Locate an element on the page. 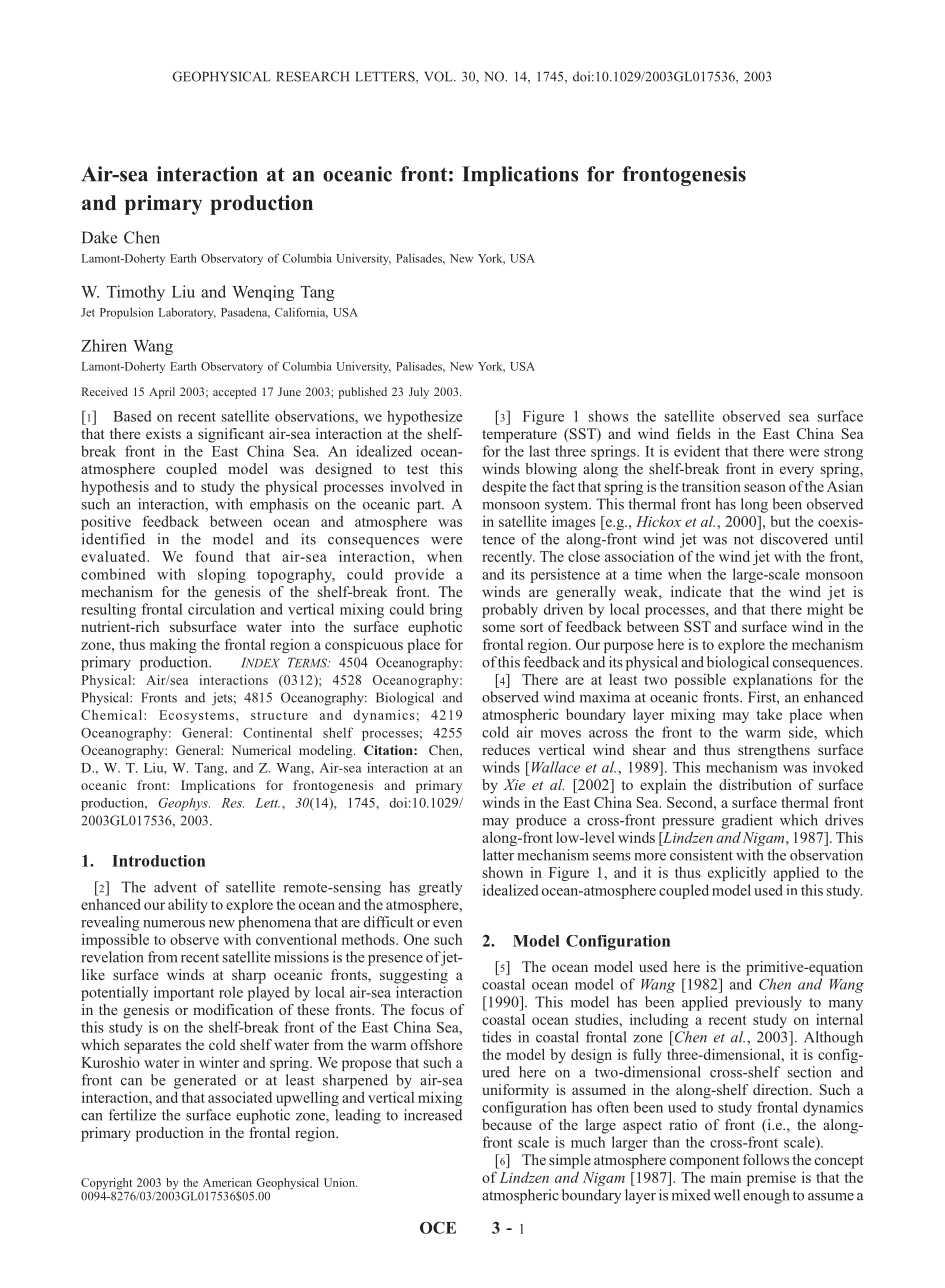 The height and width of the page is (1288, 945). because is located at coordinates (507, 1124).
